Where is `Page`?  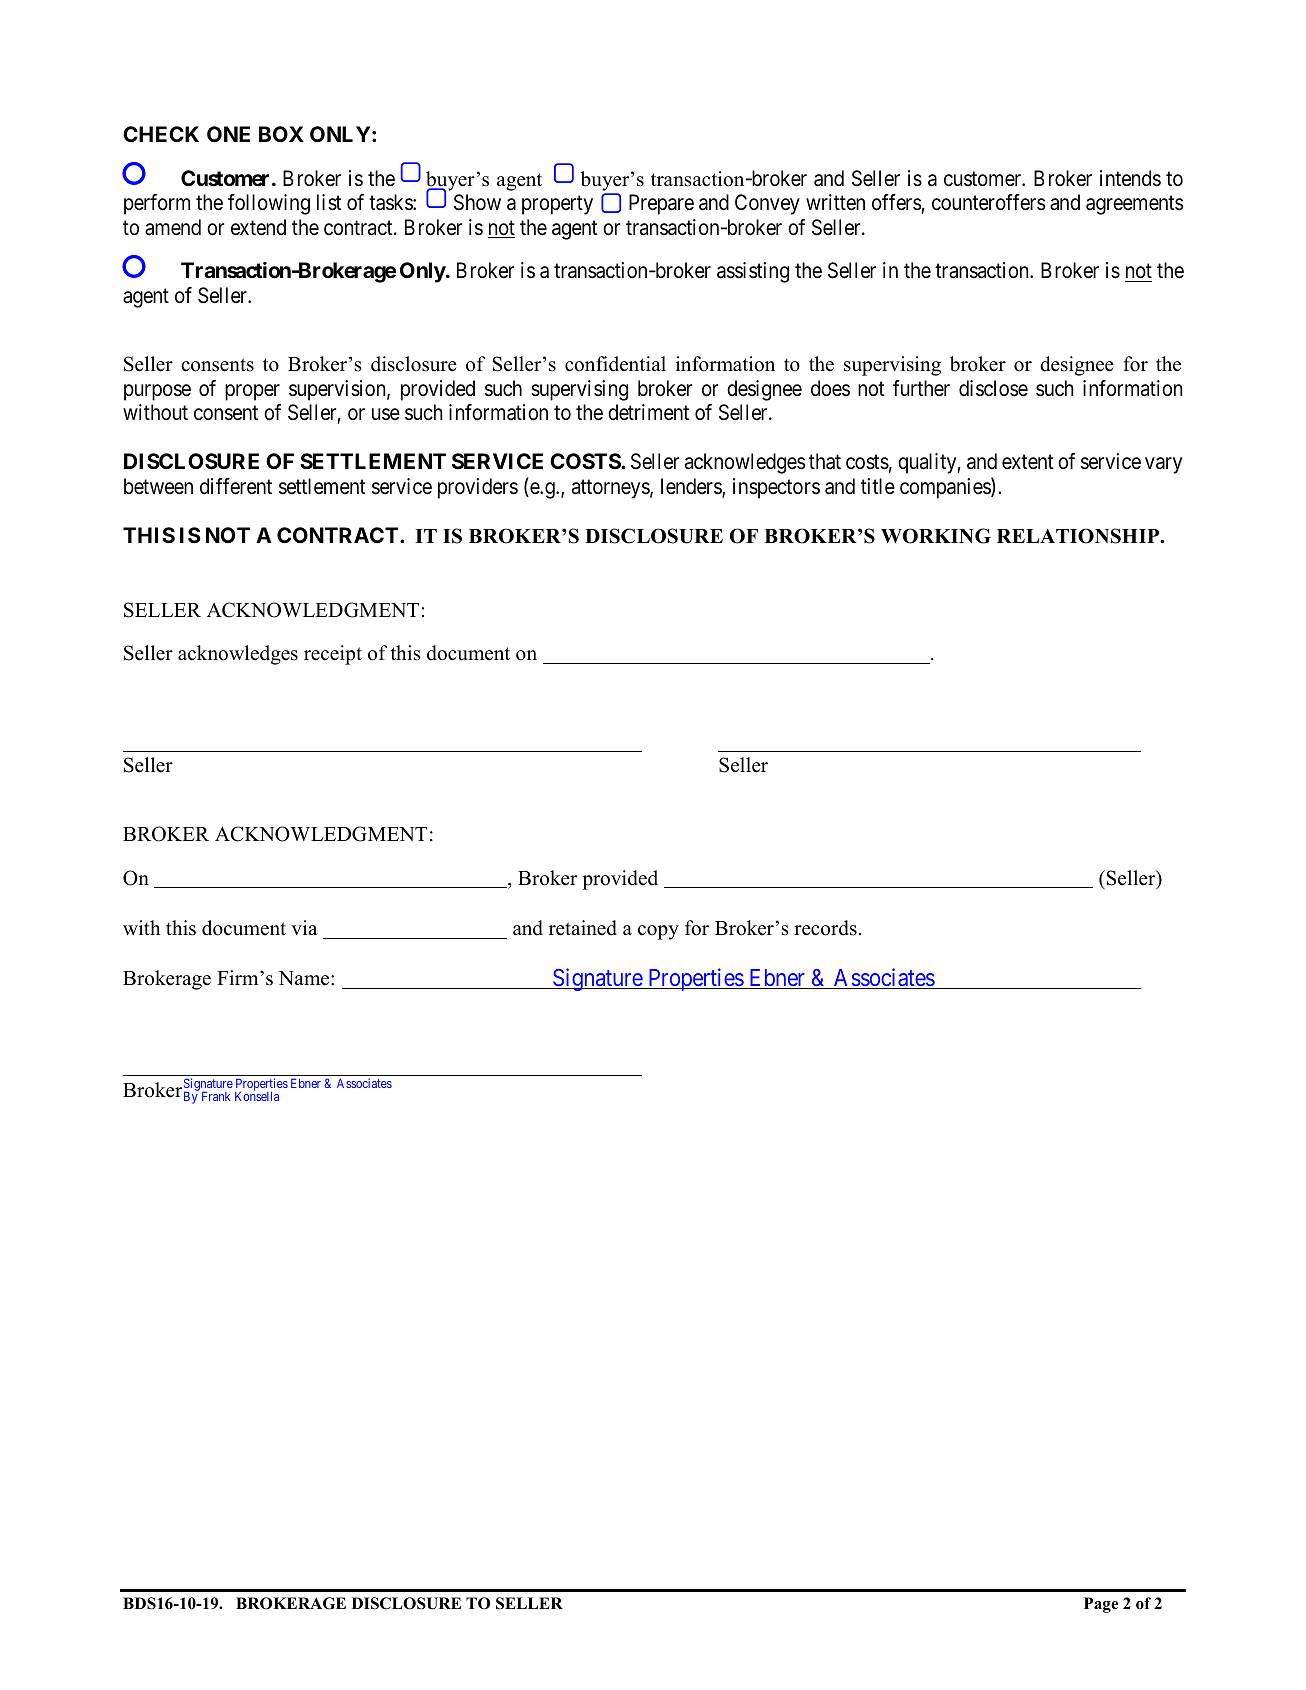
Page is located at coordinates (1101, 1605).
